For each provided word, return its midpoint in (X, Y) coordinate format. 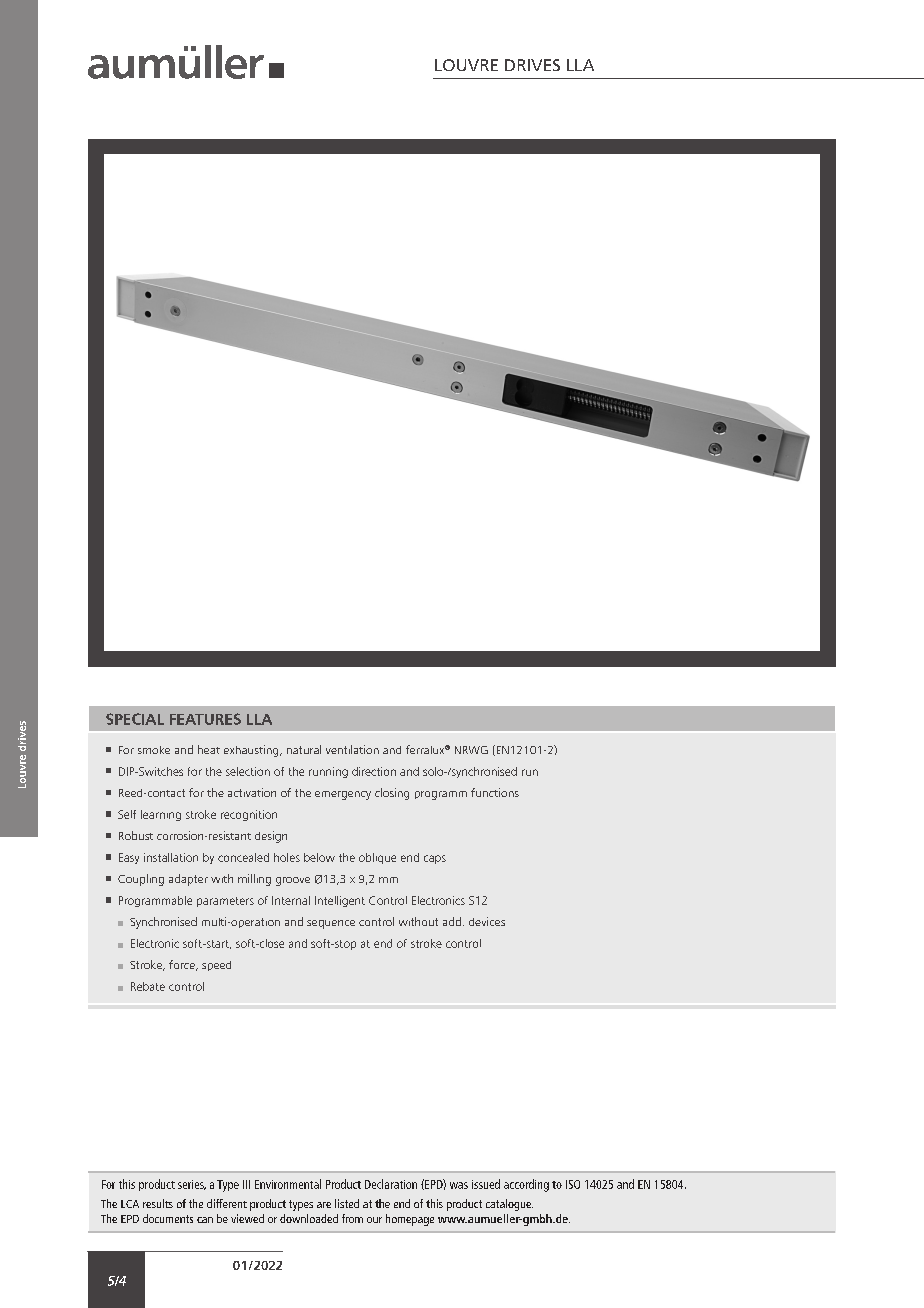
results (158, 1203)
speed (216, 966)
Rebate (148, 986)
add (452, 921)
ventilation (352, 749)
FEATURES (205, 719)
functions (495, 792)
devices (487, 921)
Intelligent (340, 901)
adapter (188, 880)
